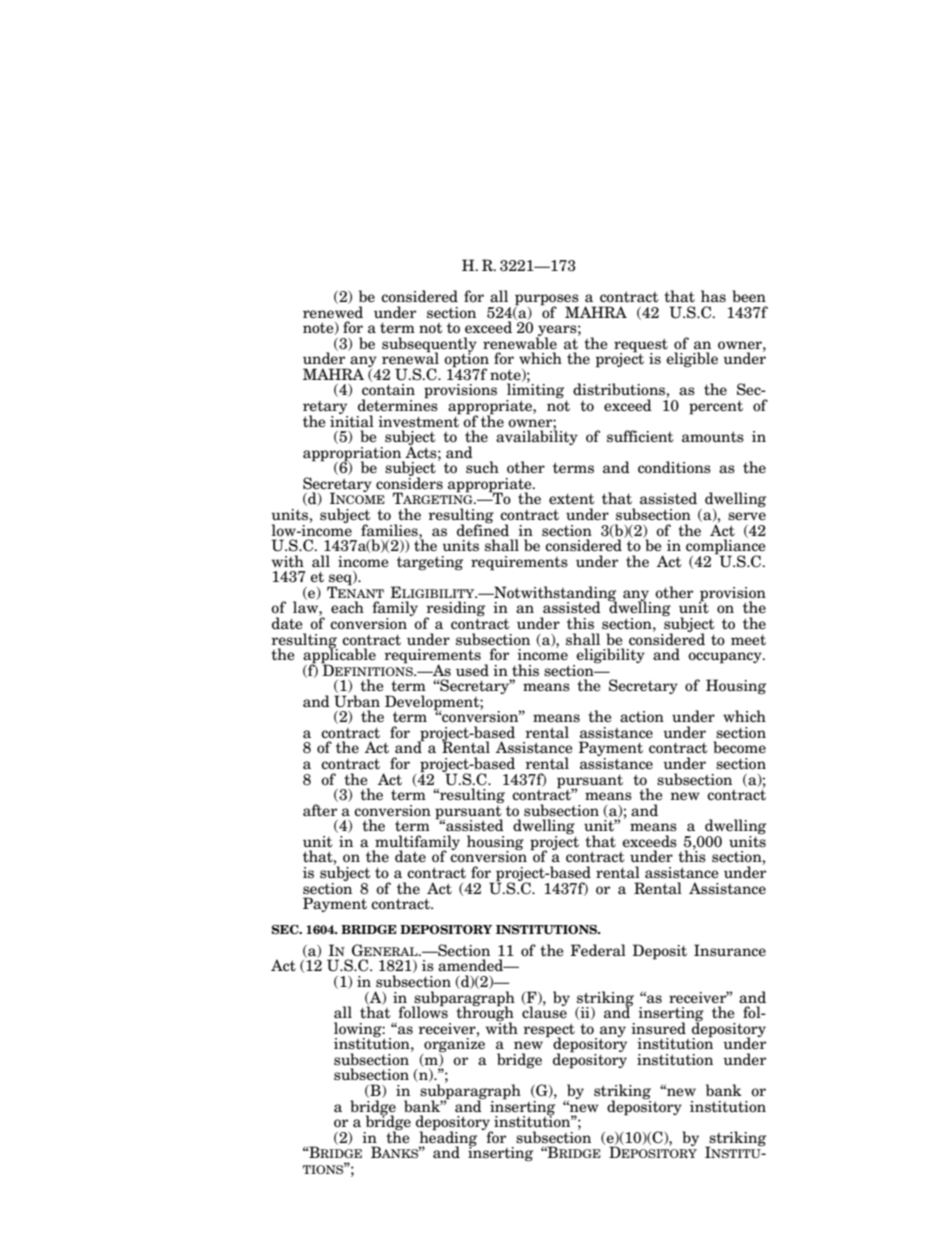 Image resolution: width=952 pixels, height=1233 pixels. What do you see at coordinates (658, 1028) in the document?
I see `insured` at bounding box center [658, 1028].
